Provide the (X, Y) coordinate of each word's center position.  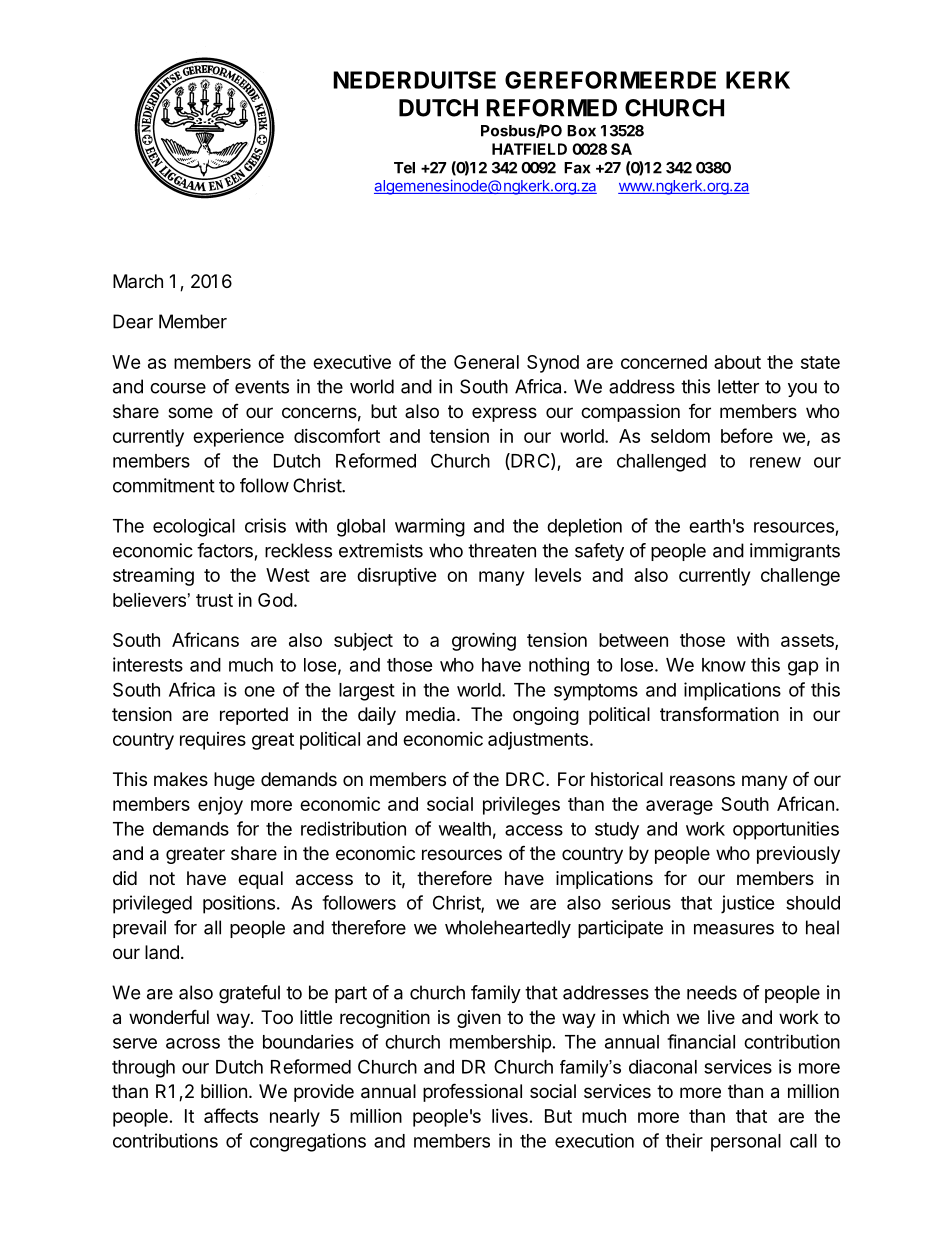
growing (484, 641)
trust (214, 600)
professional (472, 1092)
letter (738, 386)
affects (231, 1115)
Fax (577, 168)
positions (239, 904)
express (504, 414)
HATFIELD (529, 149)
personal (746, 1143)
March (138, 281)
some (190, 412)
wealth (465, 829)
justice (748, 904)
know (724, 665)
